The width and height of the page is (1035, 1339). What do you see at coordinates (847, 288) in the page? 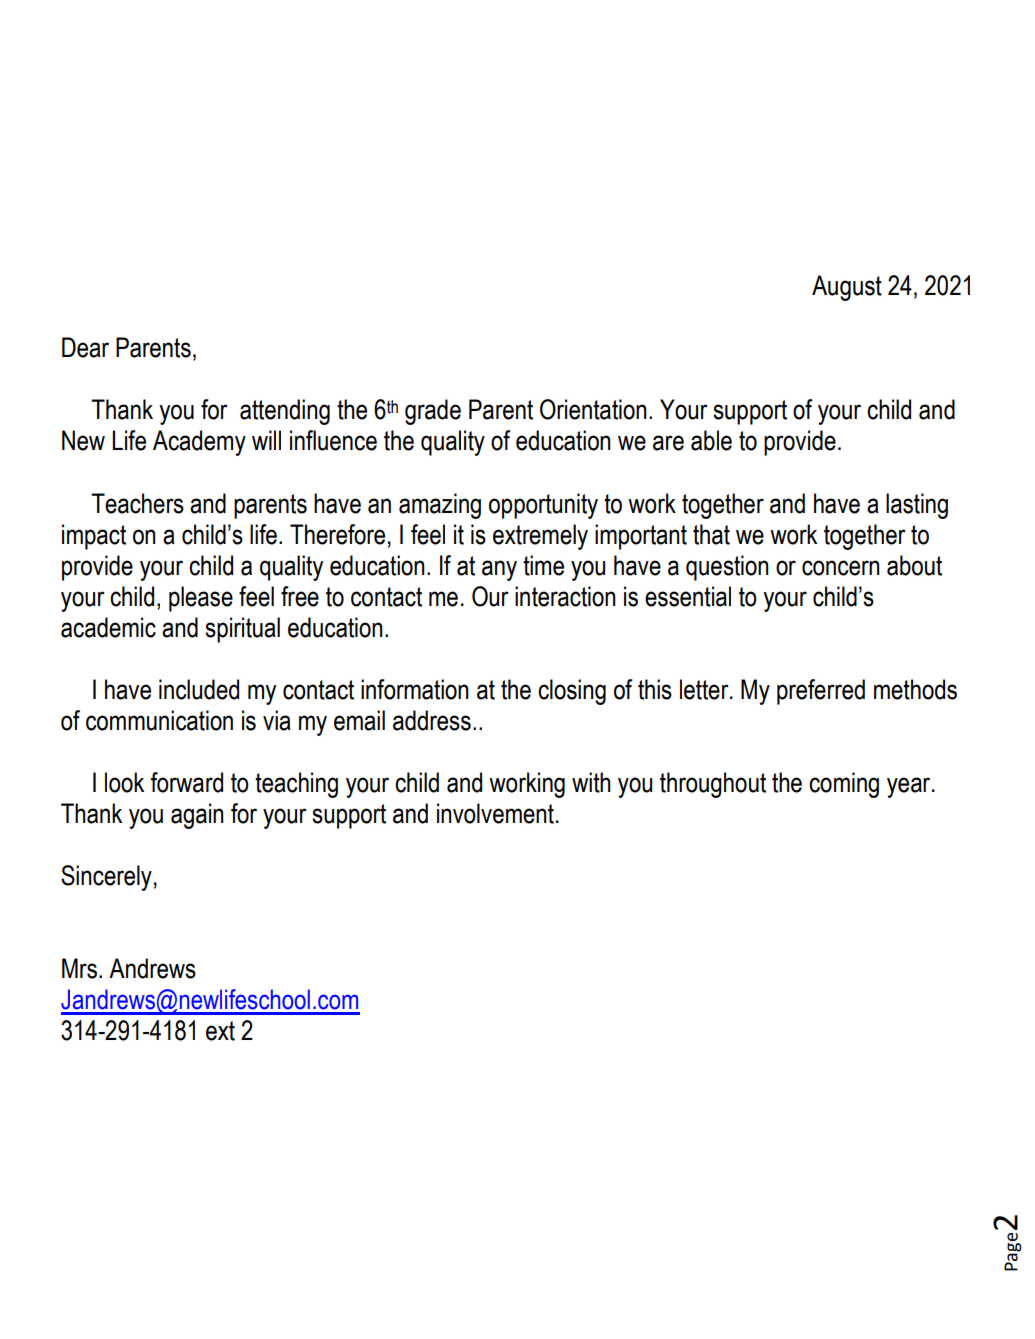
I see `August` at bounding box center [847, 288].
